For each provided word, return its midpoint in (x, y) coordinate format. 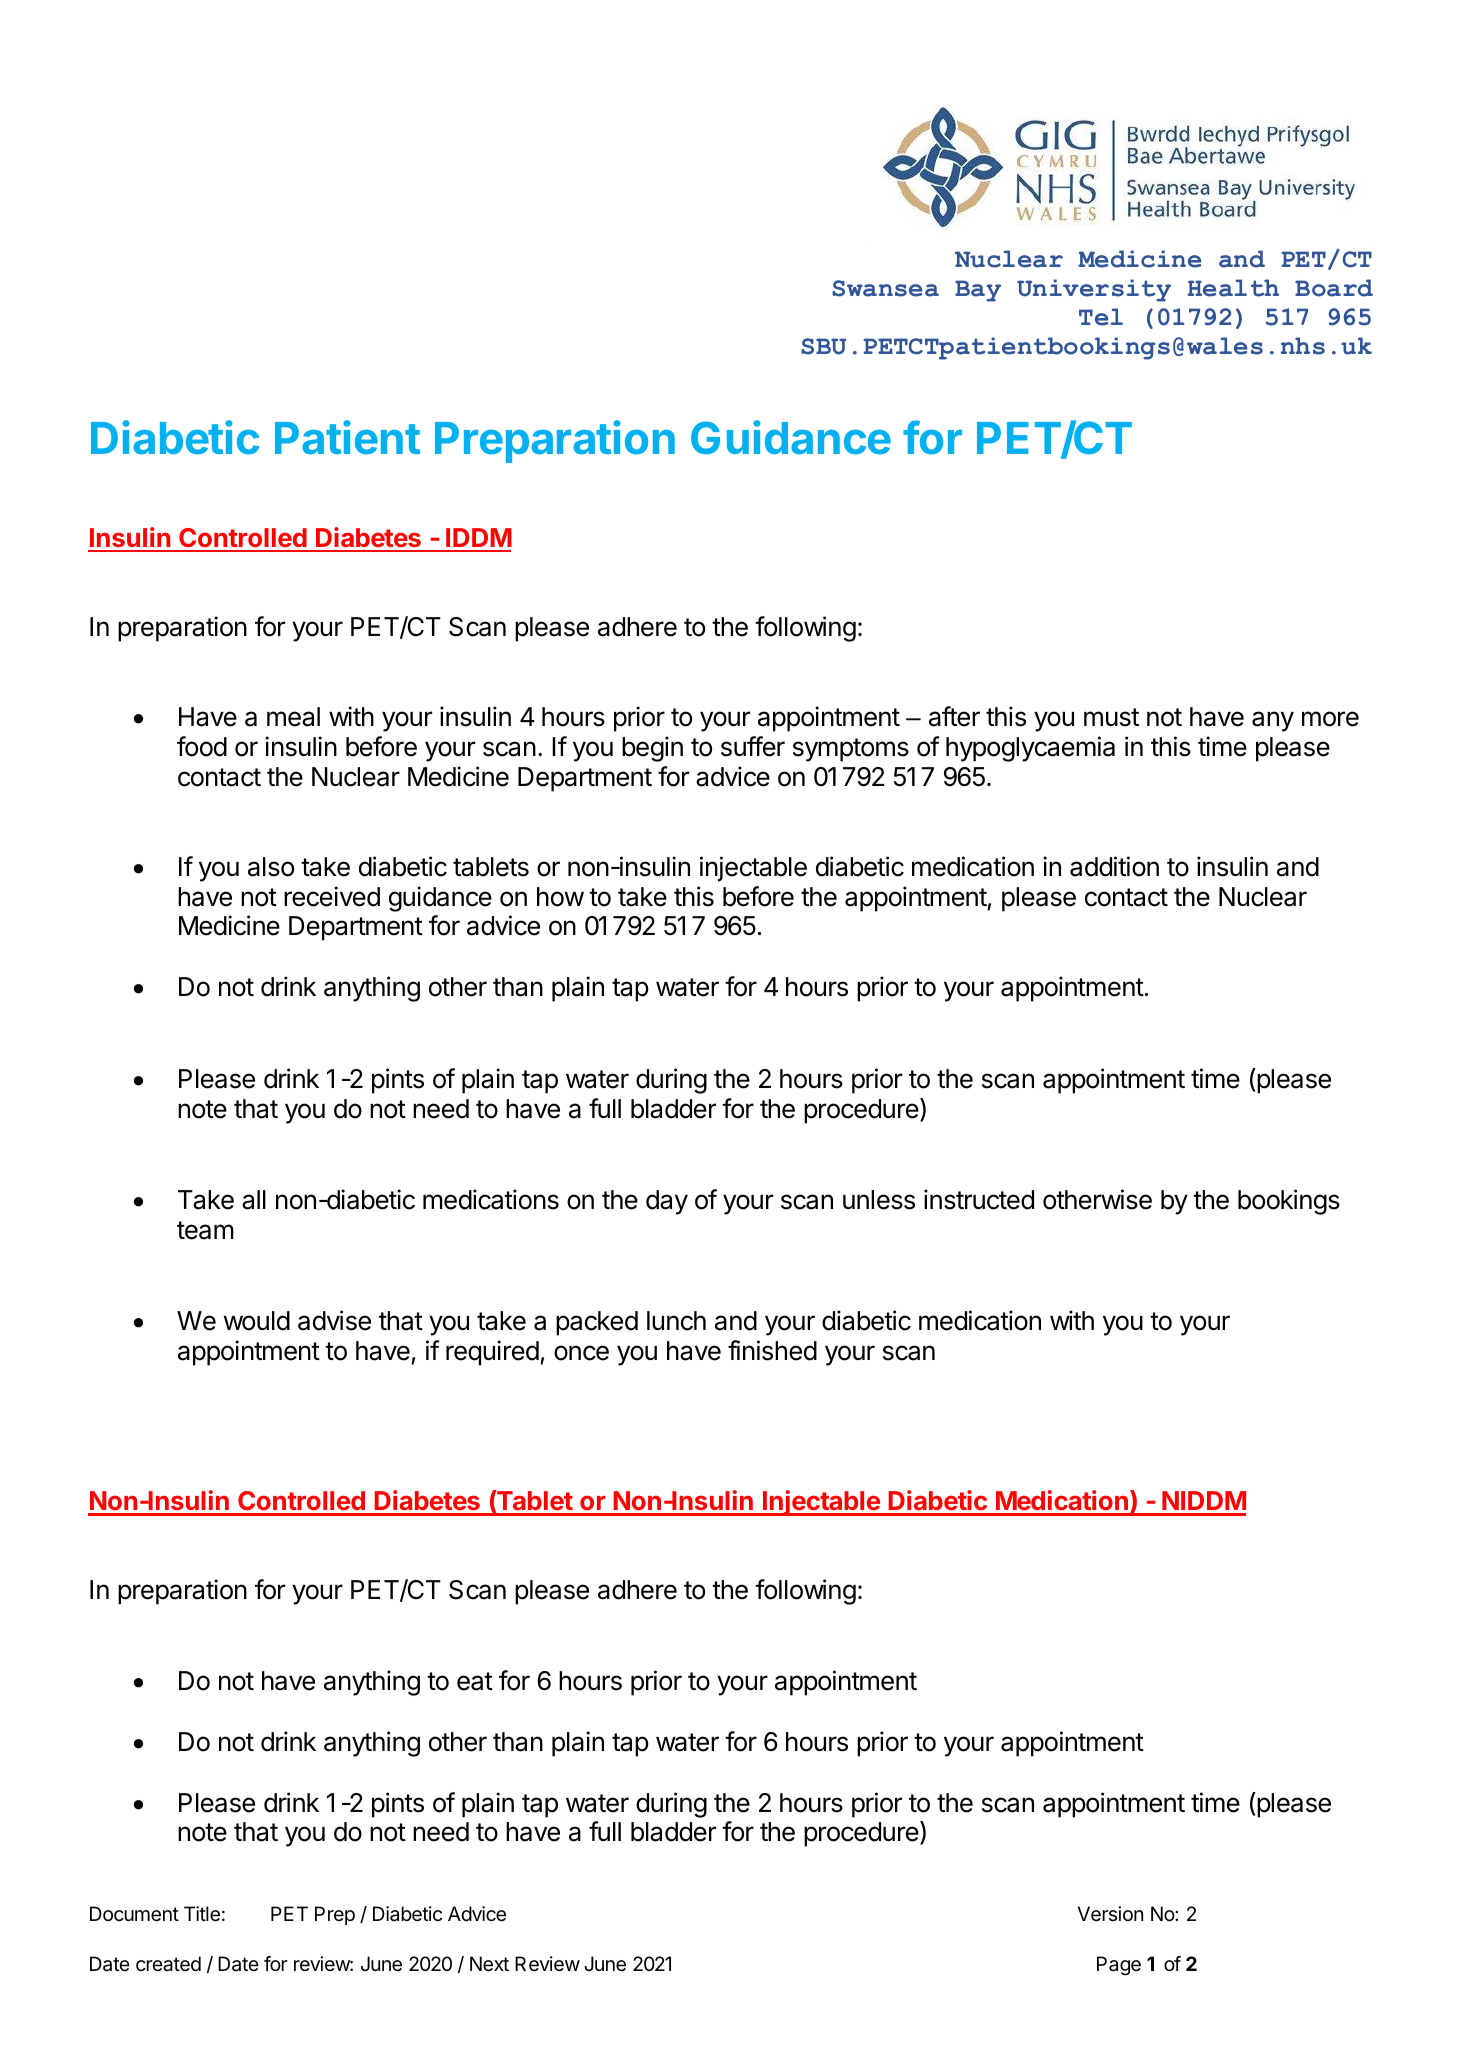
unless (879, 1200)
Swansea (885, 288)
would (257, 1321)
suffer (753, 746)
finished (772, 1350)
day (667, 1202)
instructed (979, 1199)
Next (489, 1964)
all (254, 1200)
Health (1233, 288)
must (1111, 717)
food (202, 746)
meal (293, 717)
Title (202, 1914)
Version (1110, 1914)
